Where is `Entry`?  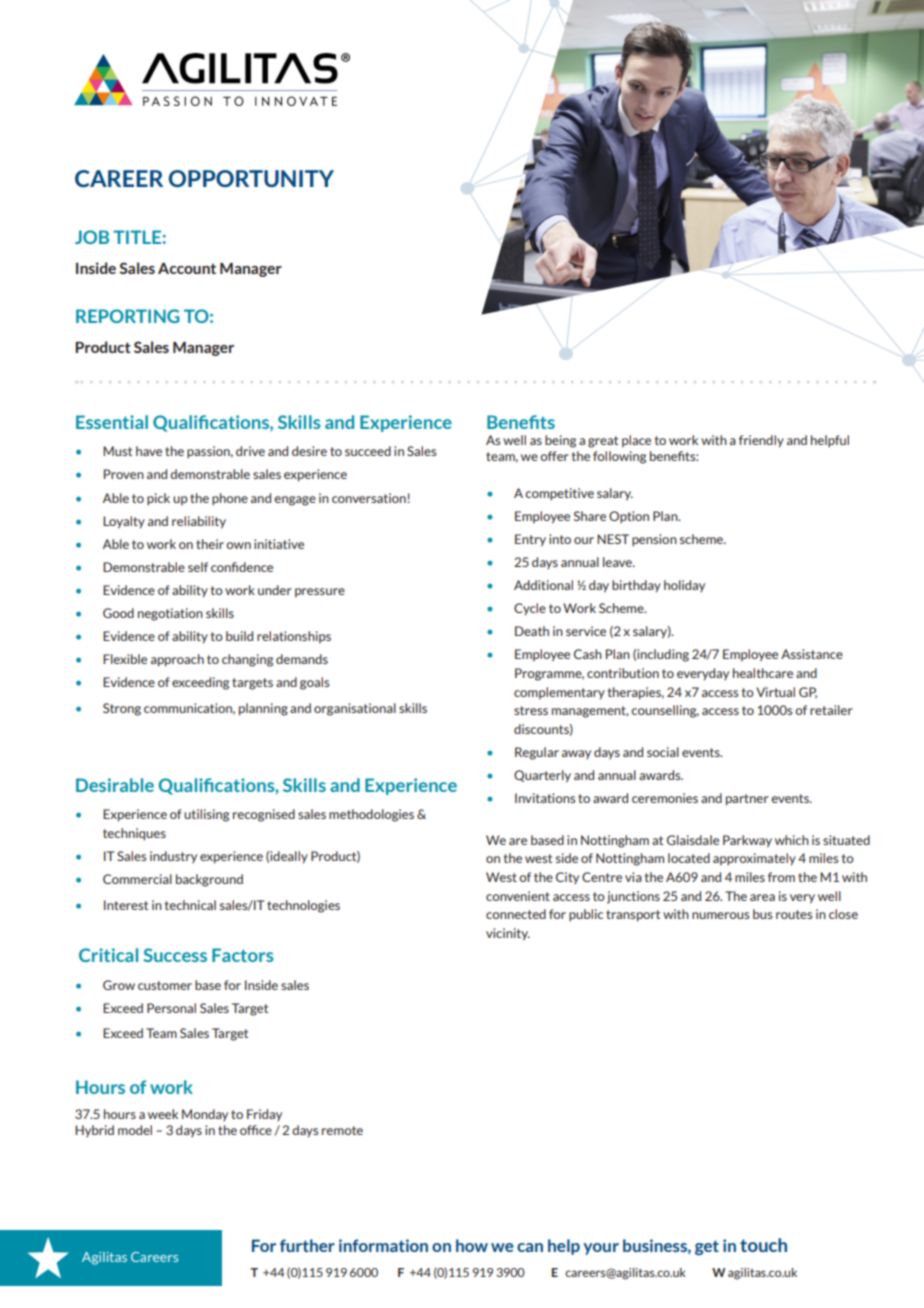 Entry is located at coordinates (530, 540).
